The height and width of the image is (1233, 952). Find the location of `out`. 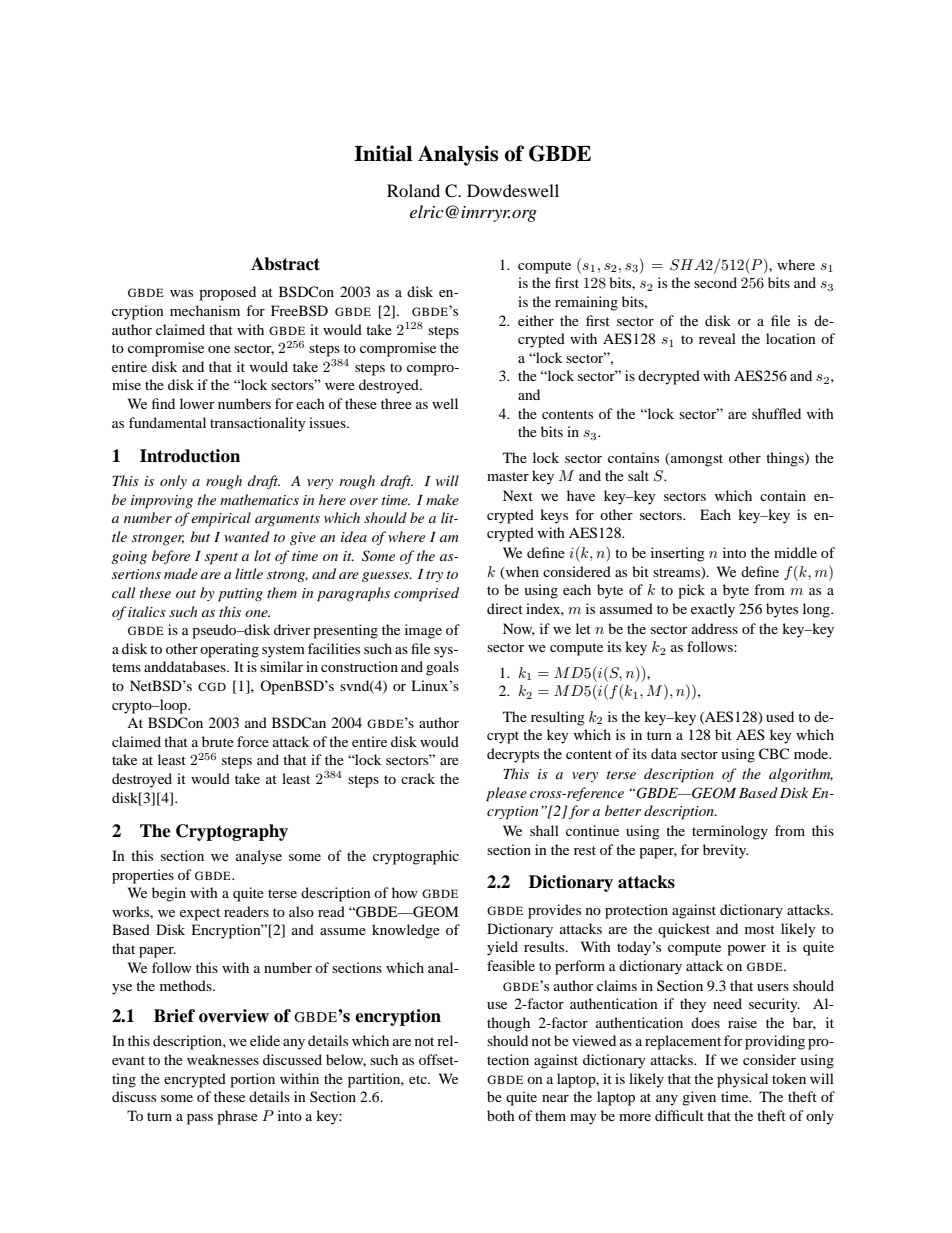

out is located at coordinates (186, 594).
